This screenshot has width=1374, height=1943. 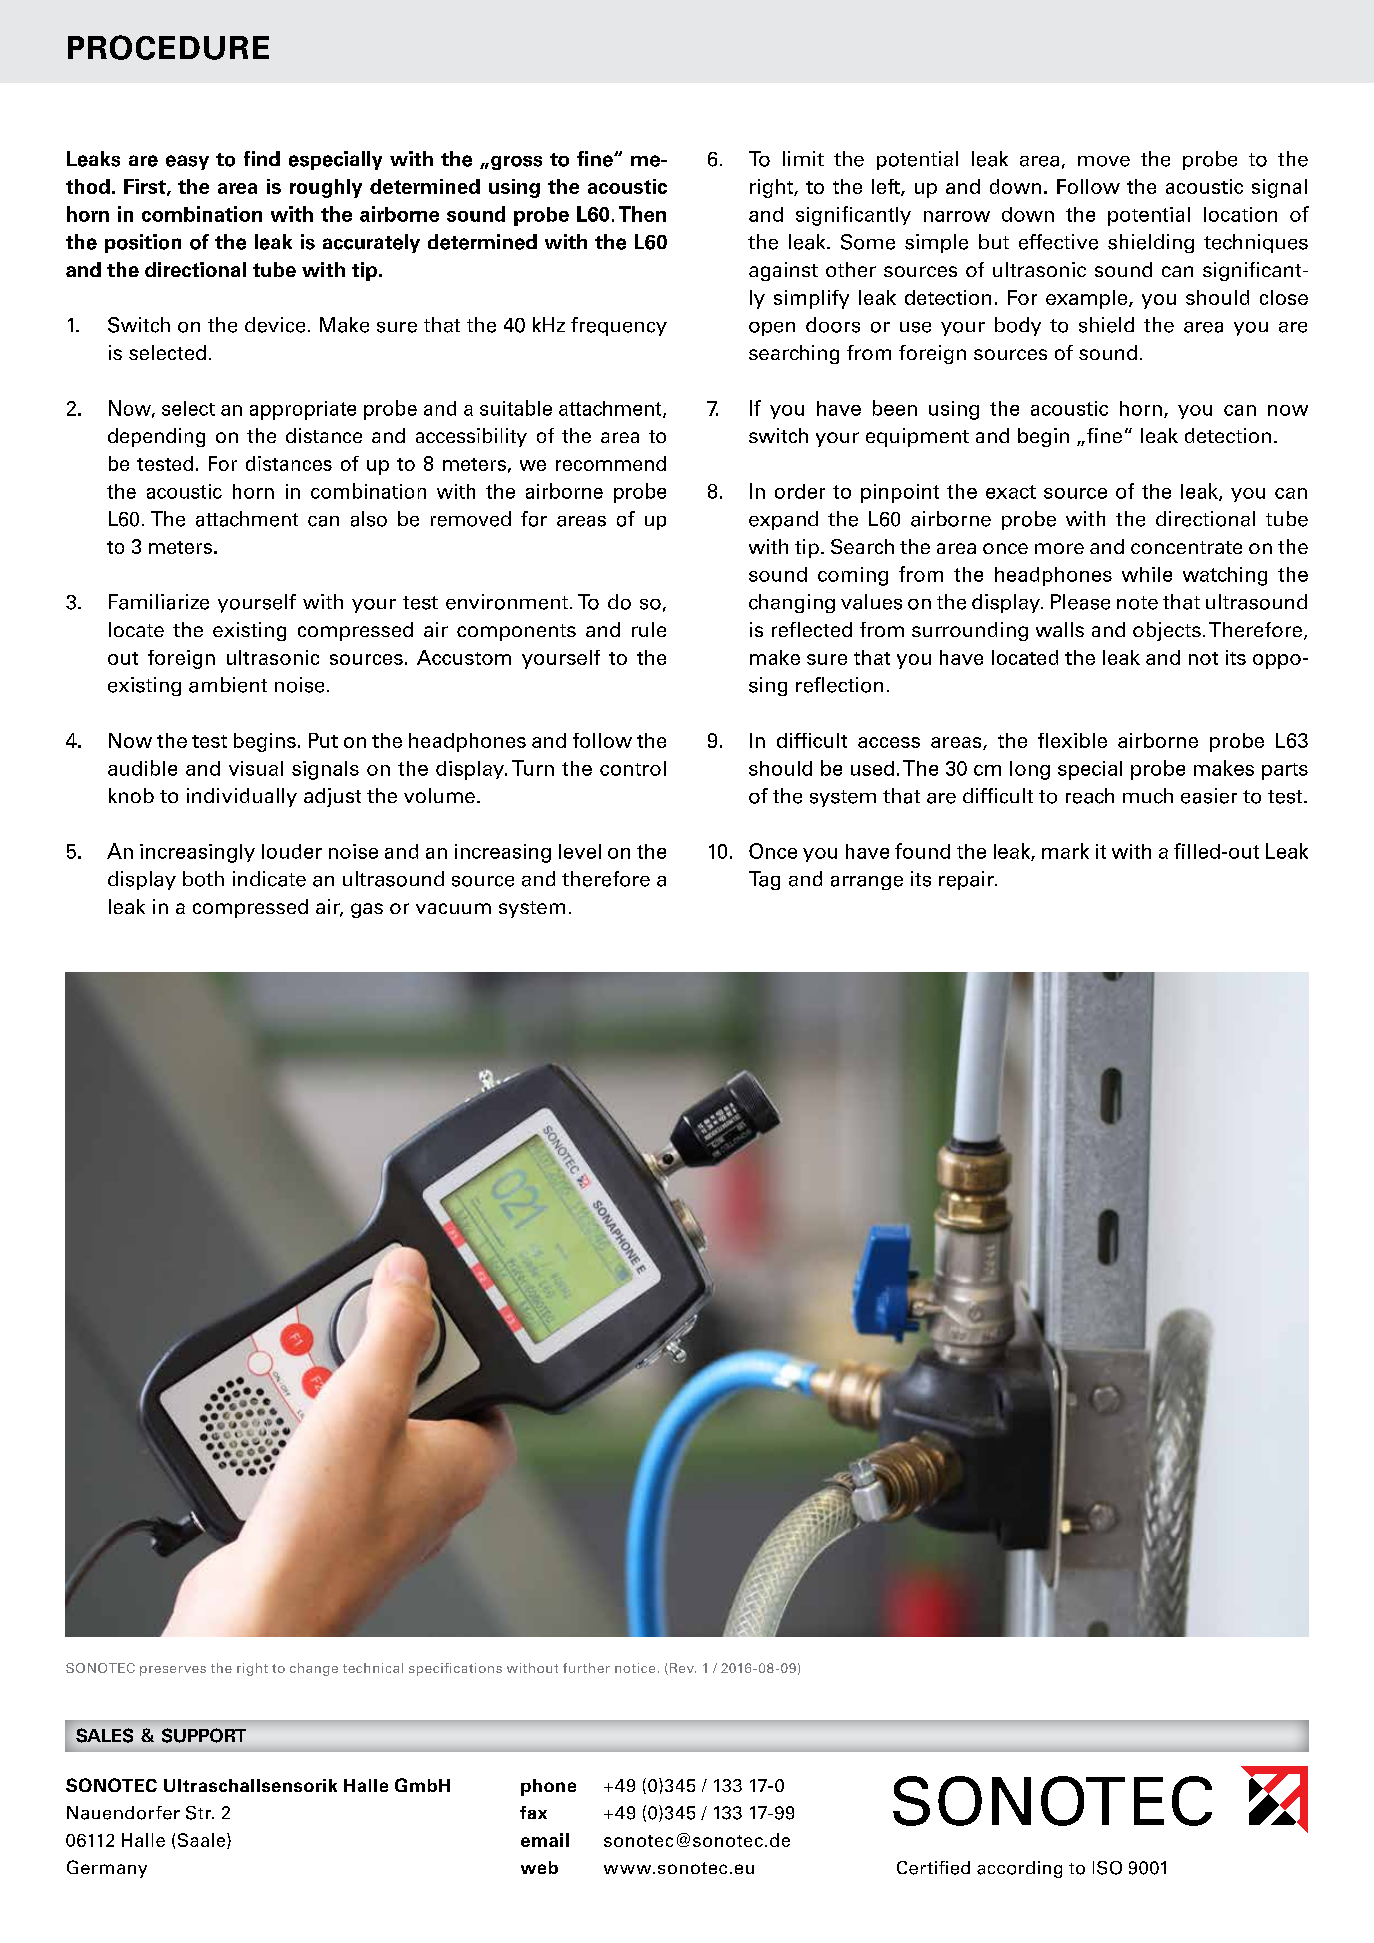 What do you see at coordinates (199, 1813) in the screenshot?
I see `Str` at bounding box center [199, 1813].
